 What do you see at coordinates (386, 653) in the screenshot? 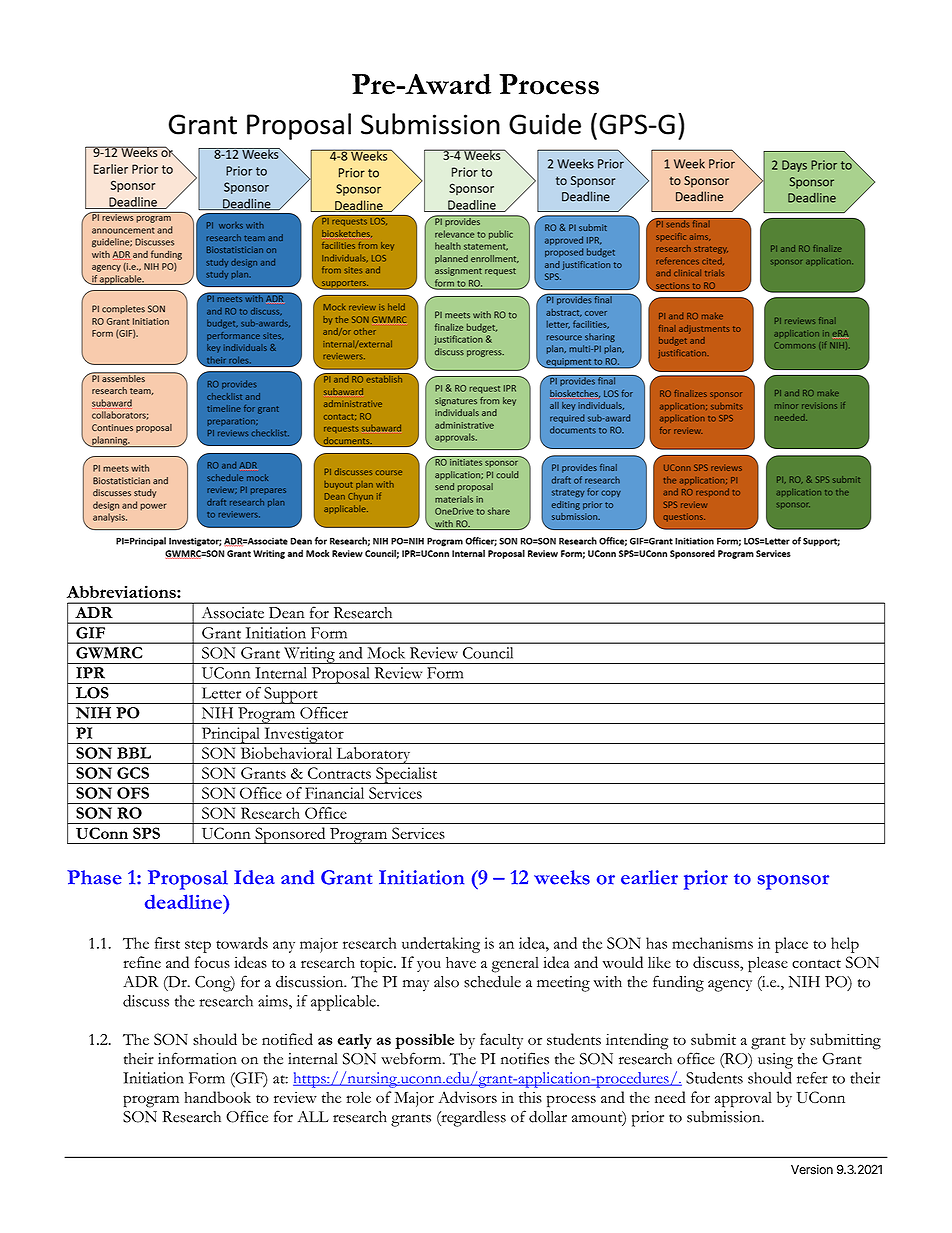
I see `Mock` at bounding box center [386, 653].
